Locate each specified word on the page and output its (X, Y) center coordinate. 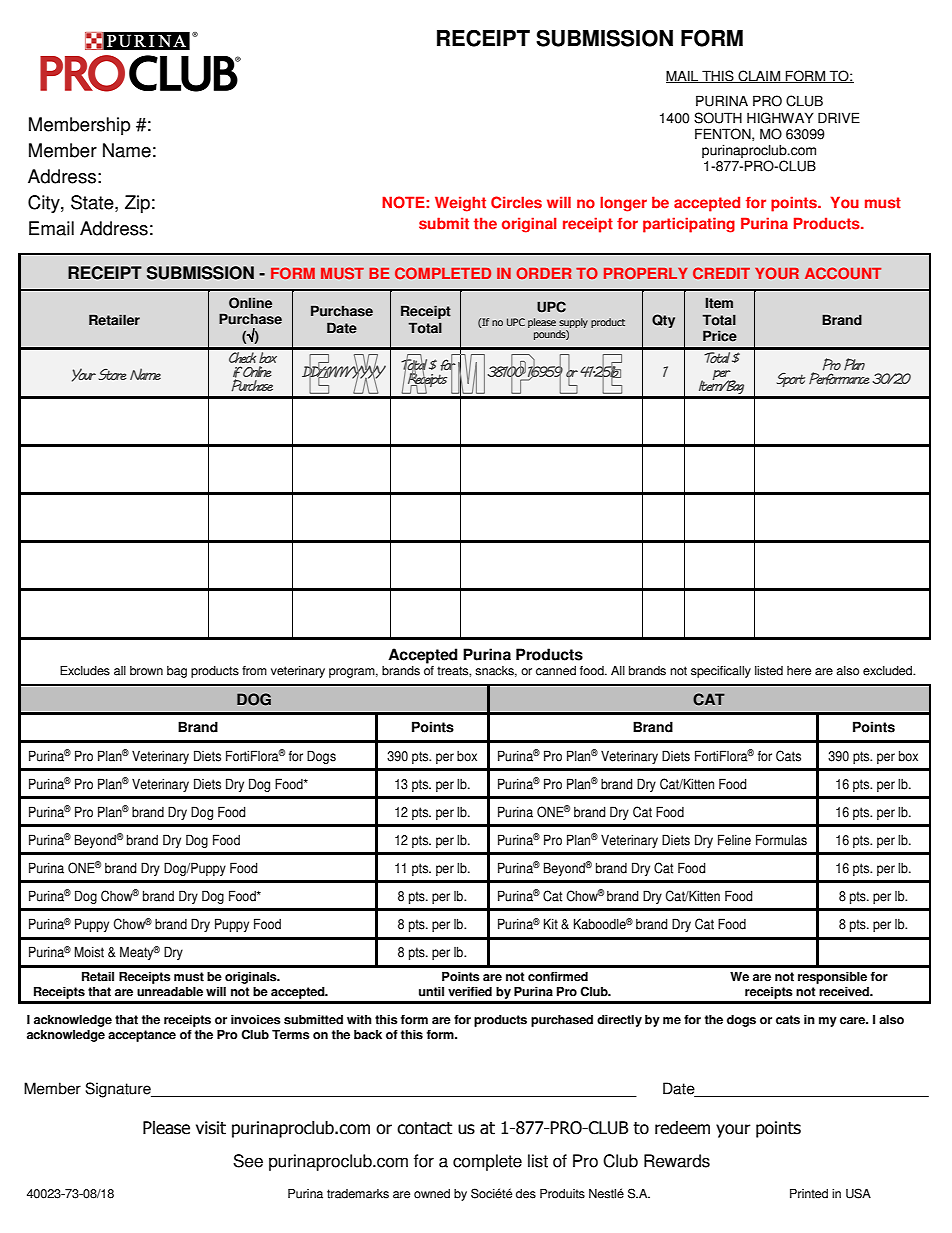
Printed (809, 1194)
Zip (137, 204)
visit (211, 1128)
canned (556, 671)
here (799, 671)
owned (432, 1194)
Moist (89, 952)
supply (573, 323)
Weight (460, 204)
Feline (734, 840)
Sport (791, 380)
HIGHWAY (780, 118)
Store (113, 374)
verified (470, 992)
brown (146, 671)
